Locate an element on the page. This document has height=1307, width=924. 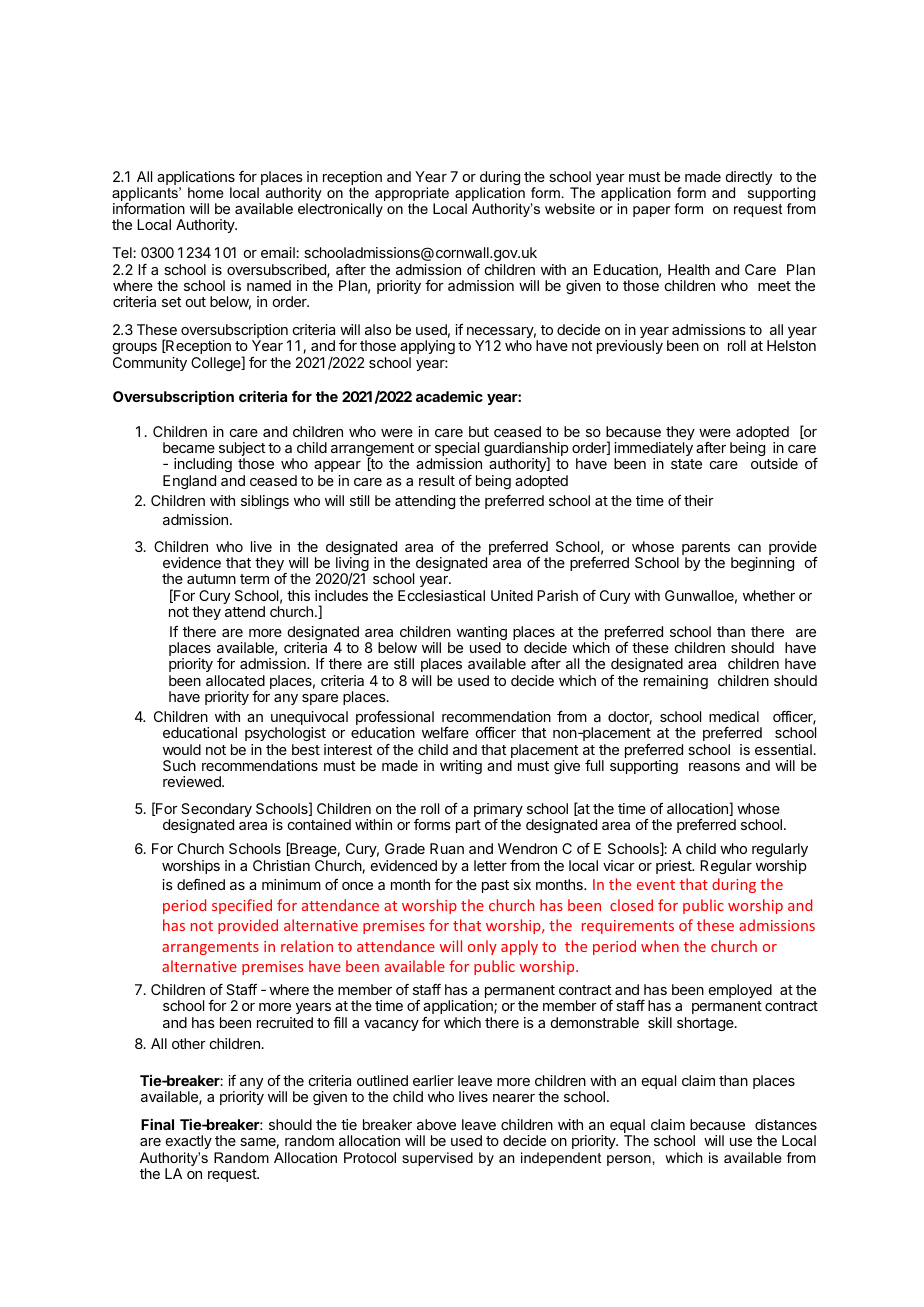
priest is located at coordinates (675, 867).
